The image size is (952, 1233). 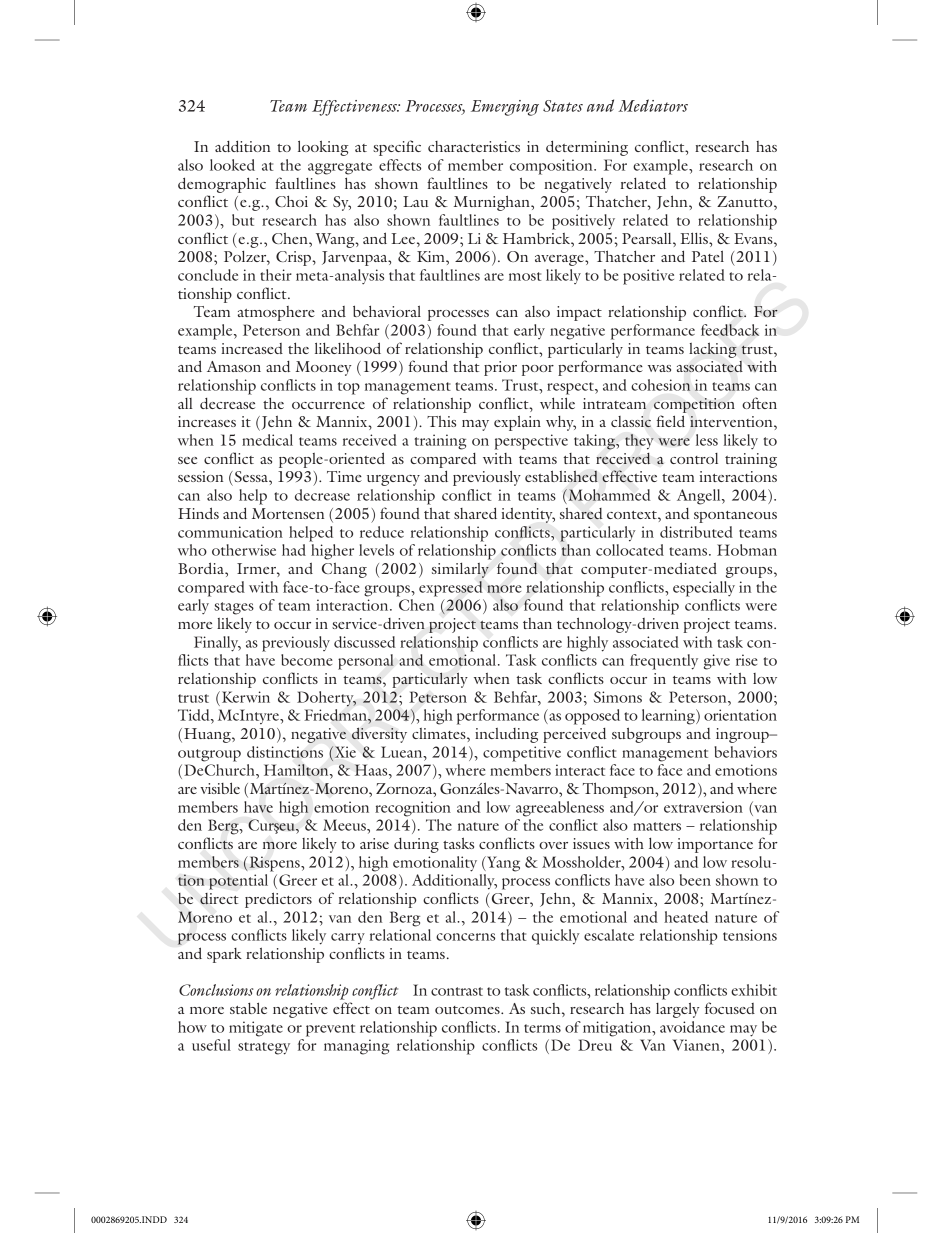 I want to click on avoidance, so click(x=692, y=1027).
